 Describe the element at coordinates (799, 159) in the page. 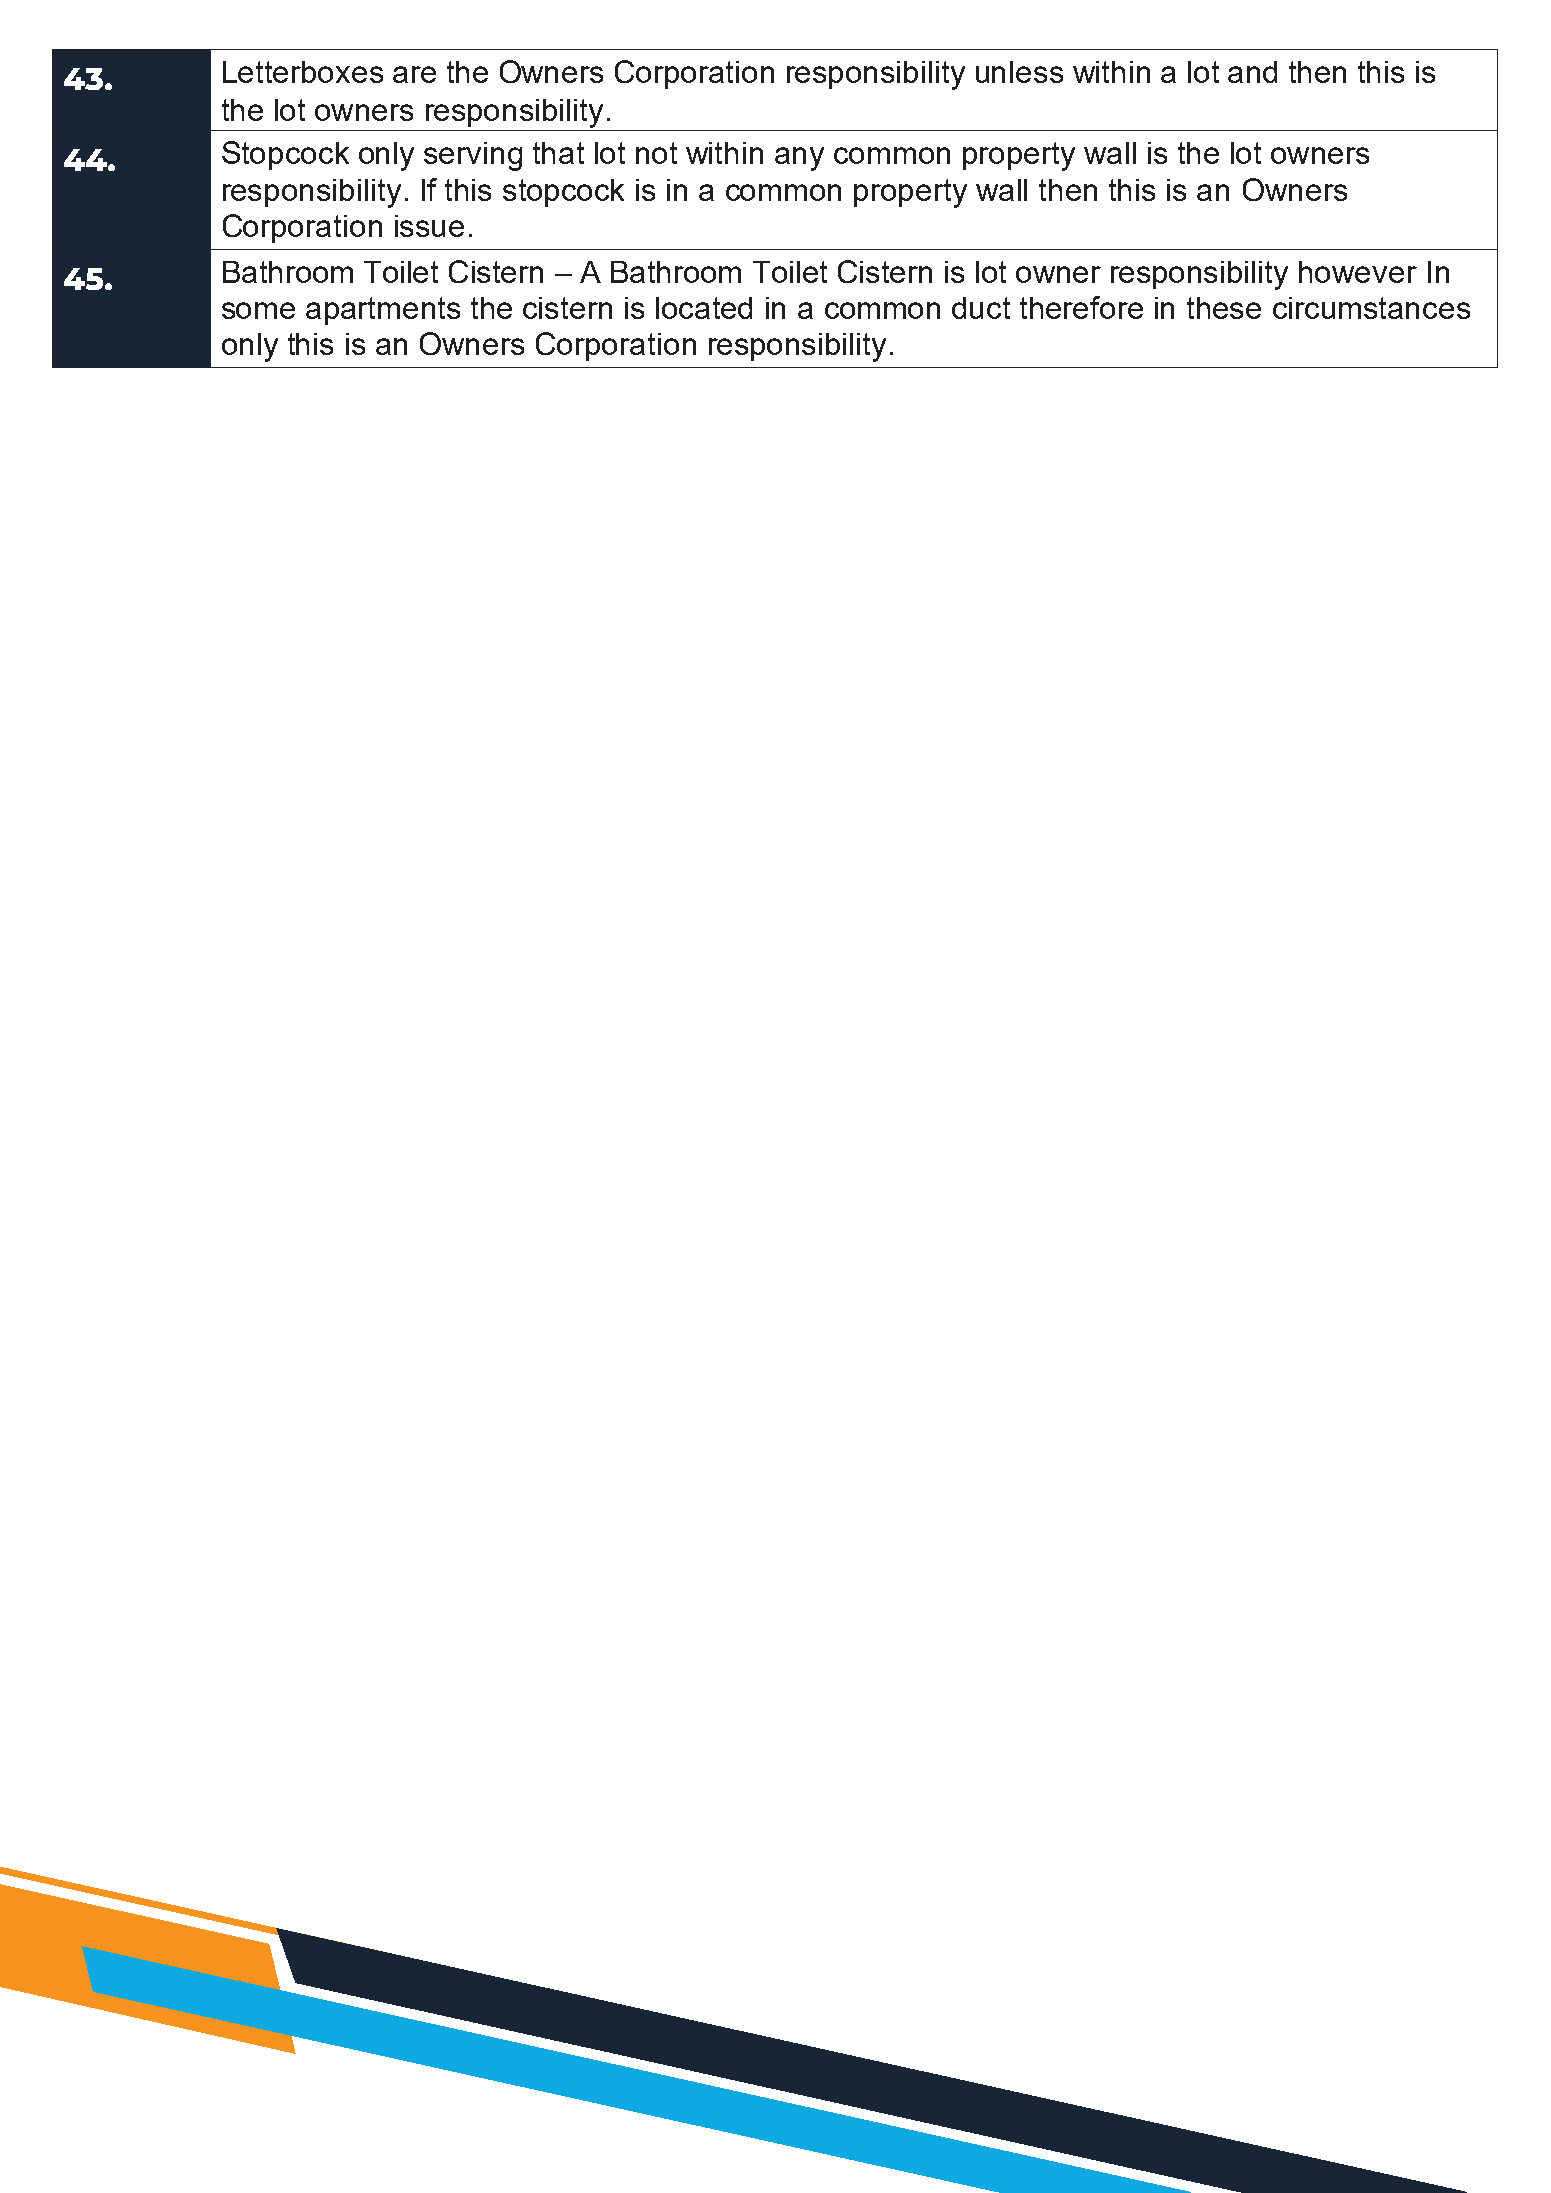

I see `any` at that location.
